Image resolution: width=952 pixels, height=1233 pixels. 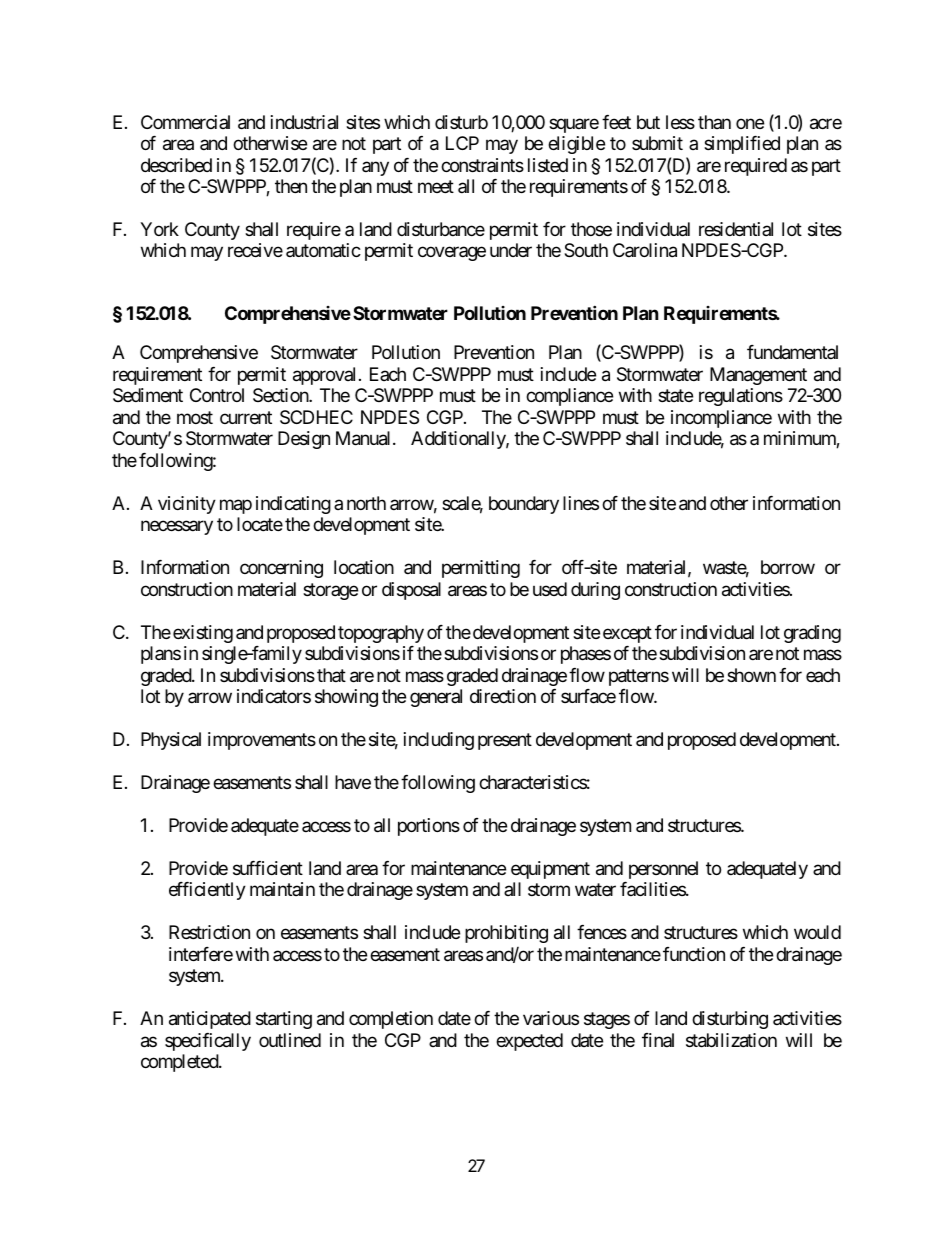 I want to click on constraints, so click(x=482, y=165).
